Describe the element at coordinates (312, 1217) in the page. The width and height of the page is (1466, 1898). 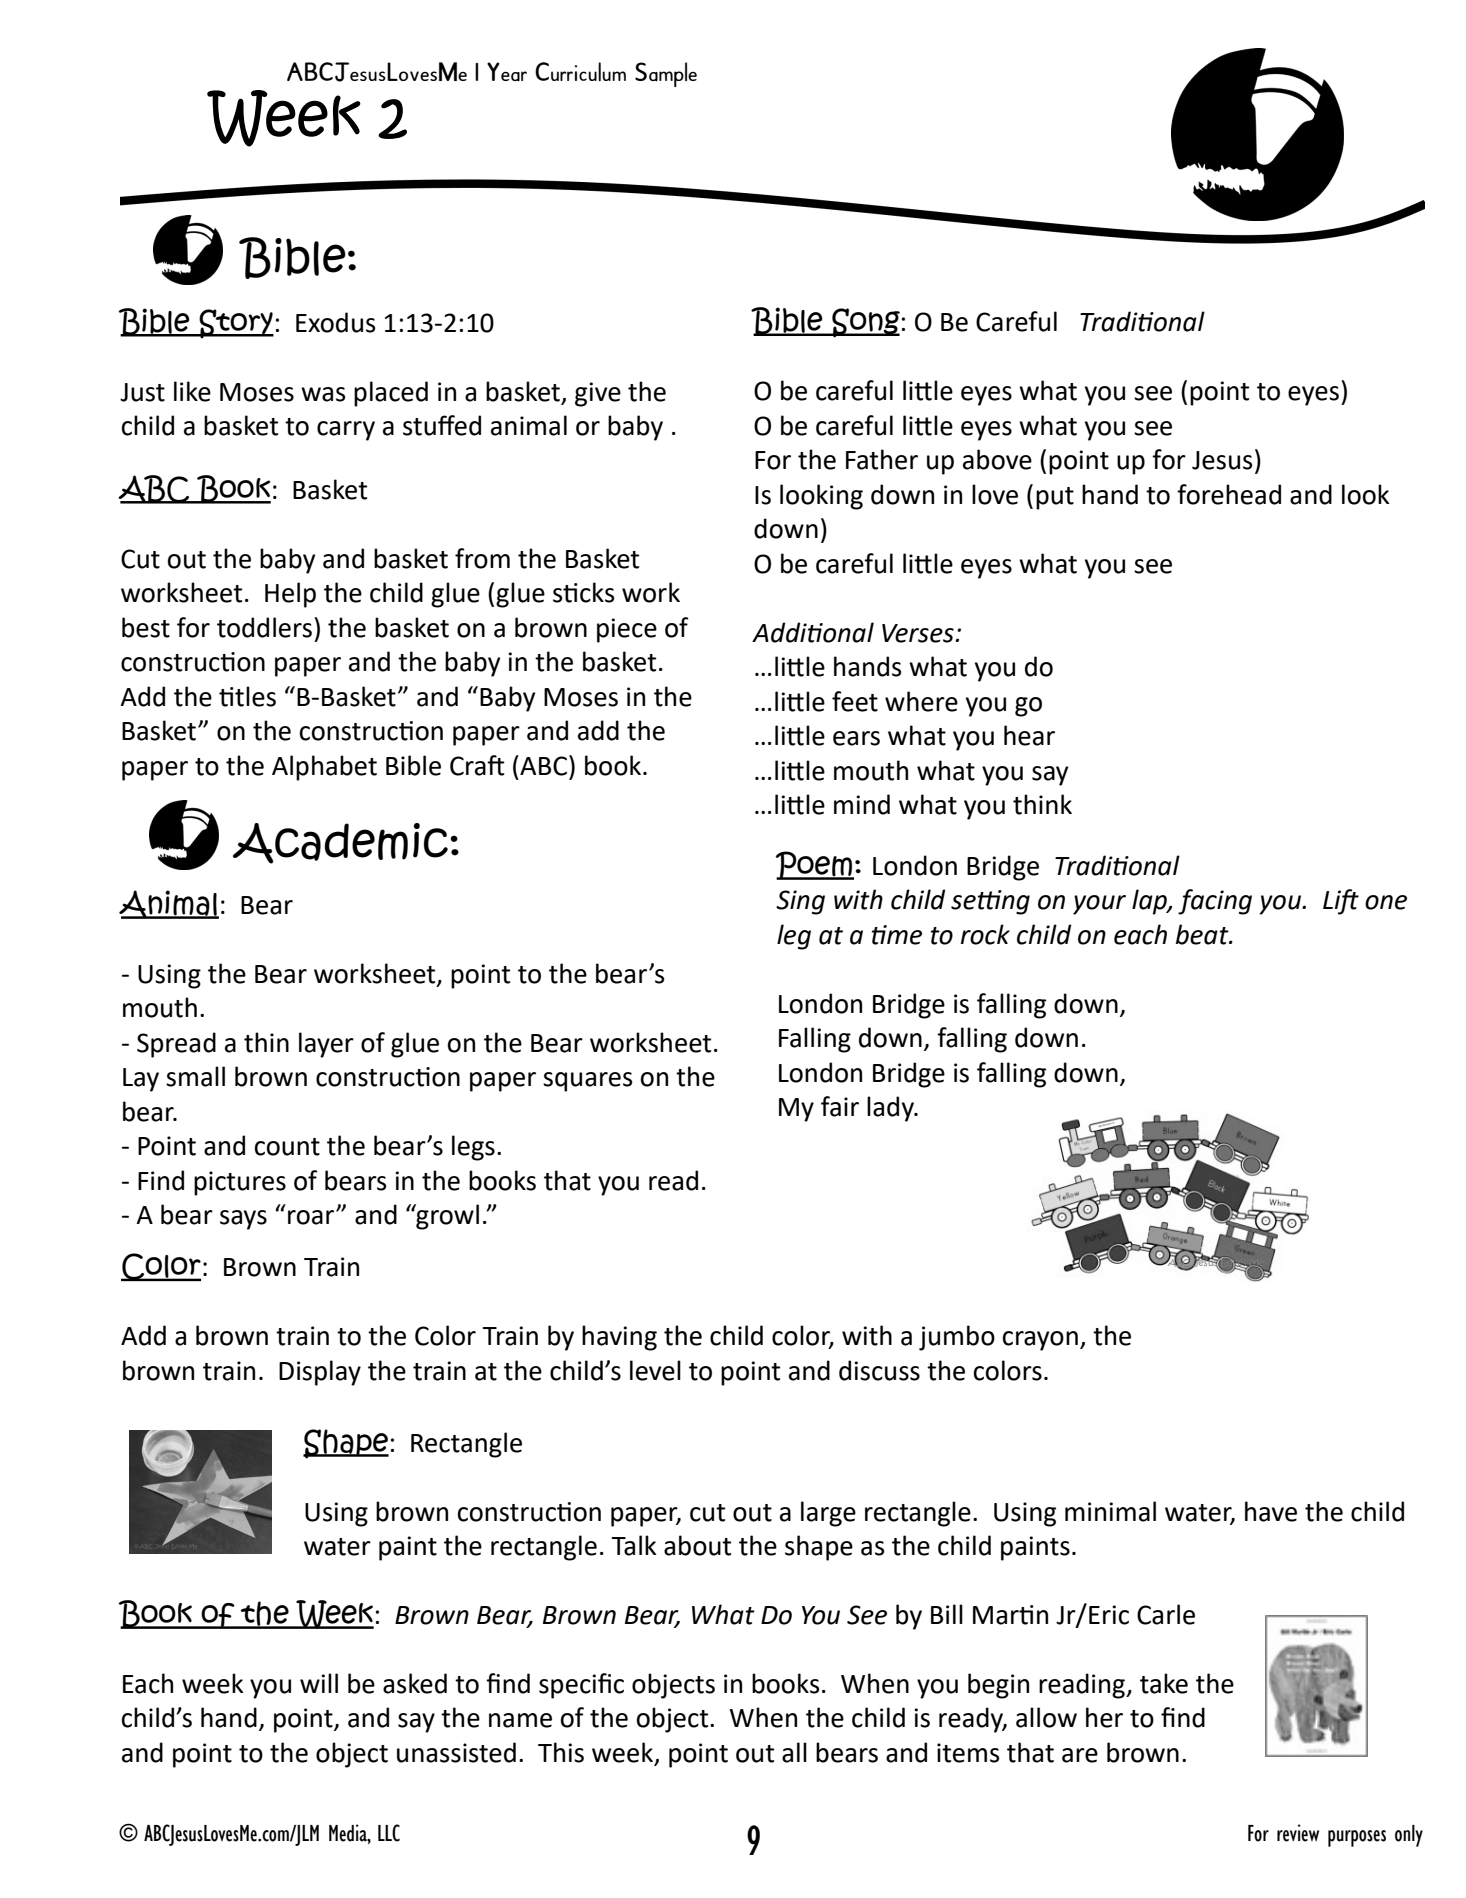
I see `roar` at that location.
